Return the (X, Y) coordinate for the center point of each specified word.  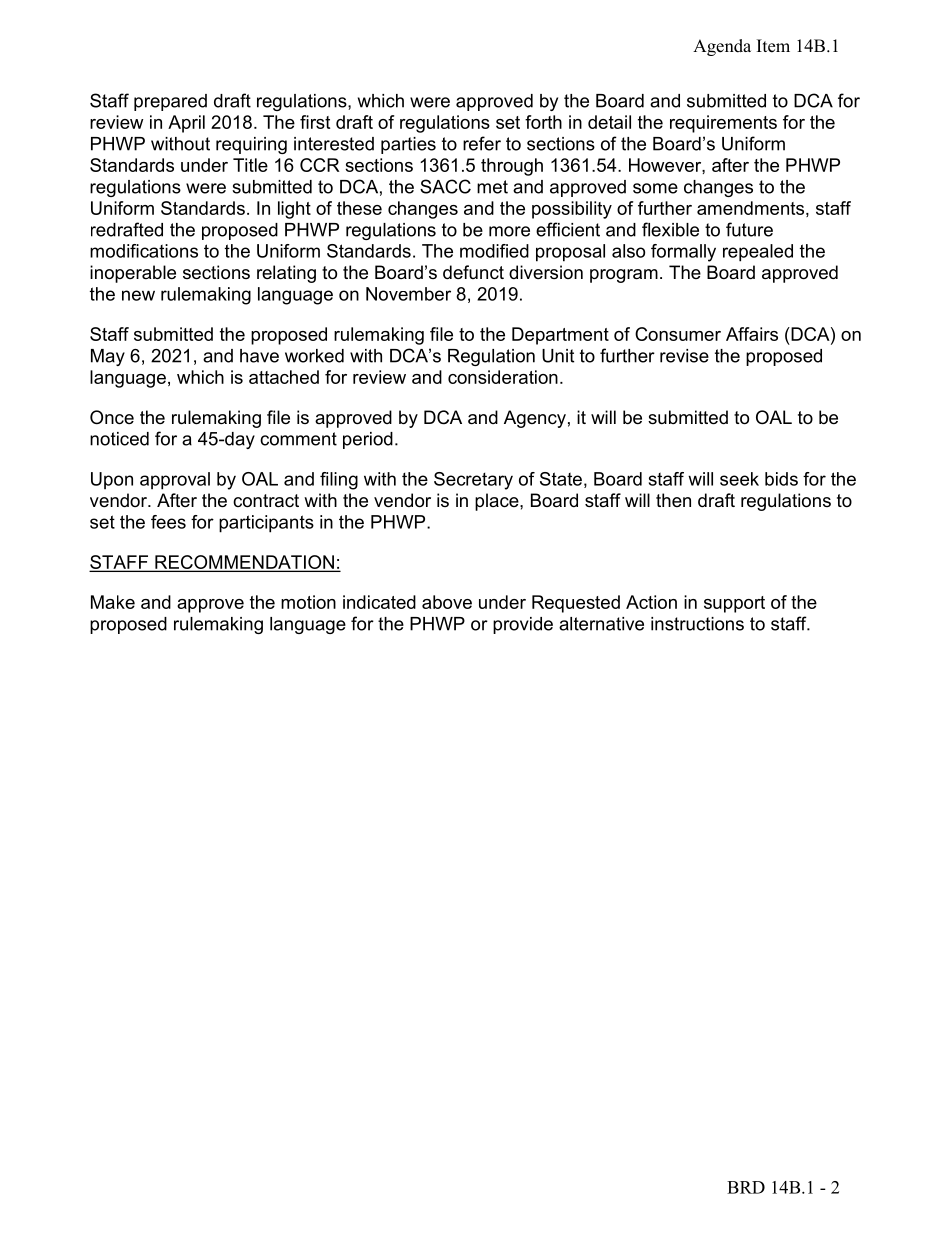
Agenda (722, 47)
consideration (503, 377)
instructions (697, 624)
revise (684, 356)
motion (308, 602)
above (447, 602)
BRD (746, 1187)
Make (113, 602)
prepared (170, 102)
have (259, 356)
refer (482, 143)
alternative (601, 624)
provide (523, 625)
